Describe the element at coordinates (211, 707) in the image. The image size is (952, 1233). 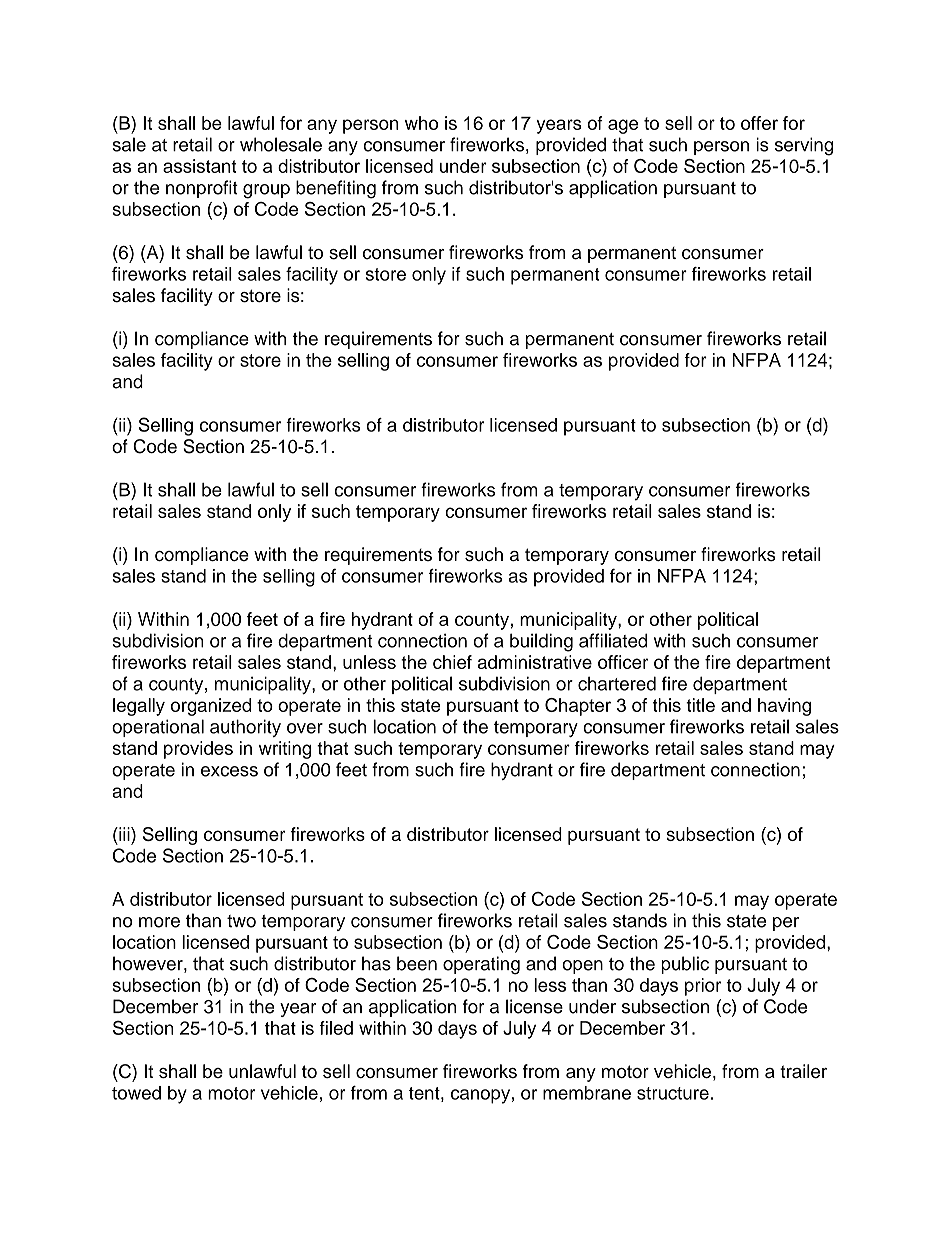
I see `organized` at that location.
